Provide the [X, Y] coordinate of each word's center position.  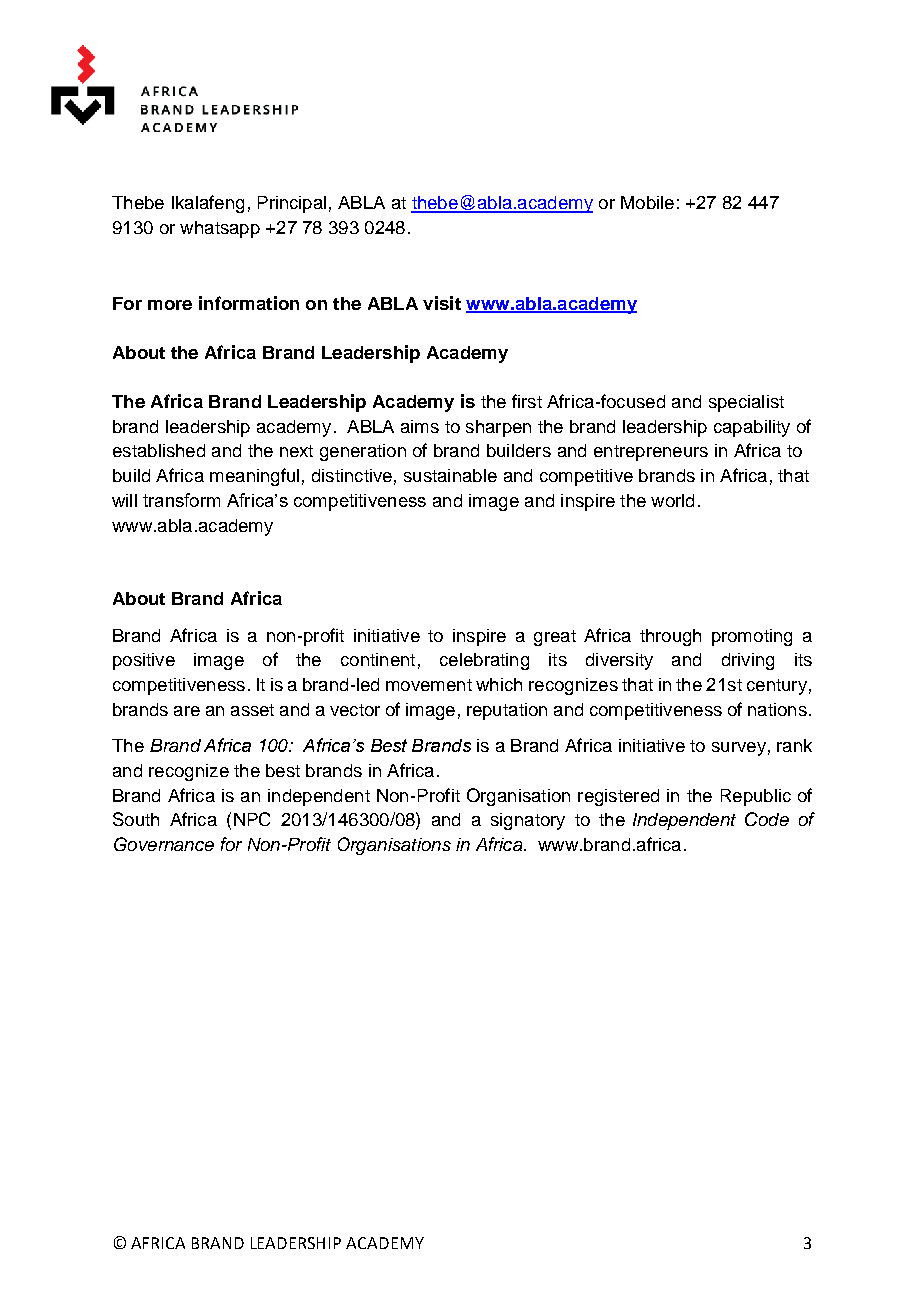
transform [181, 500]
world [672, 500]
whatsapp [220, 229]
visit [442, 303]
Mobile [647, 202]
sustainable [450, 475]
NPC [252, 819]
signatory [528, 821]
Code [767, 819]
